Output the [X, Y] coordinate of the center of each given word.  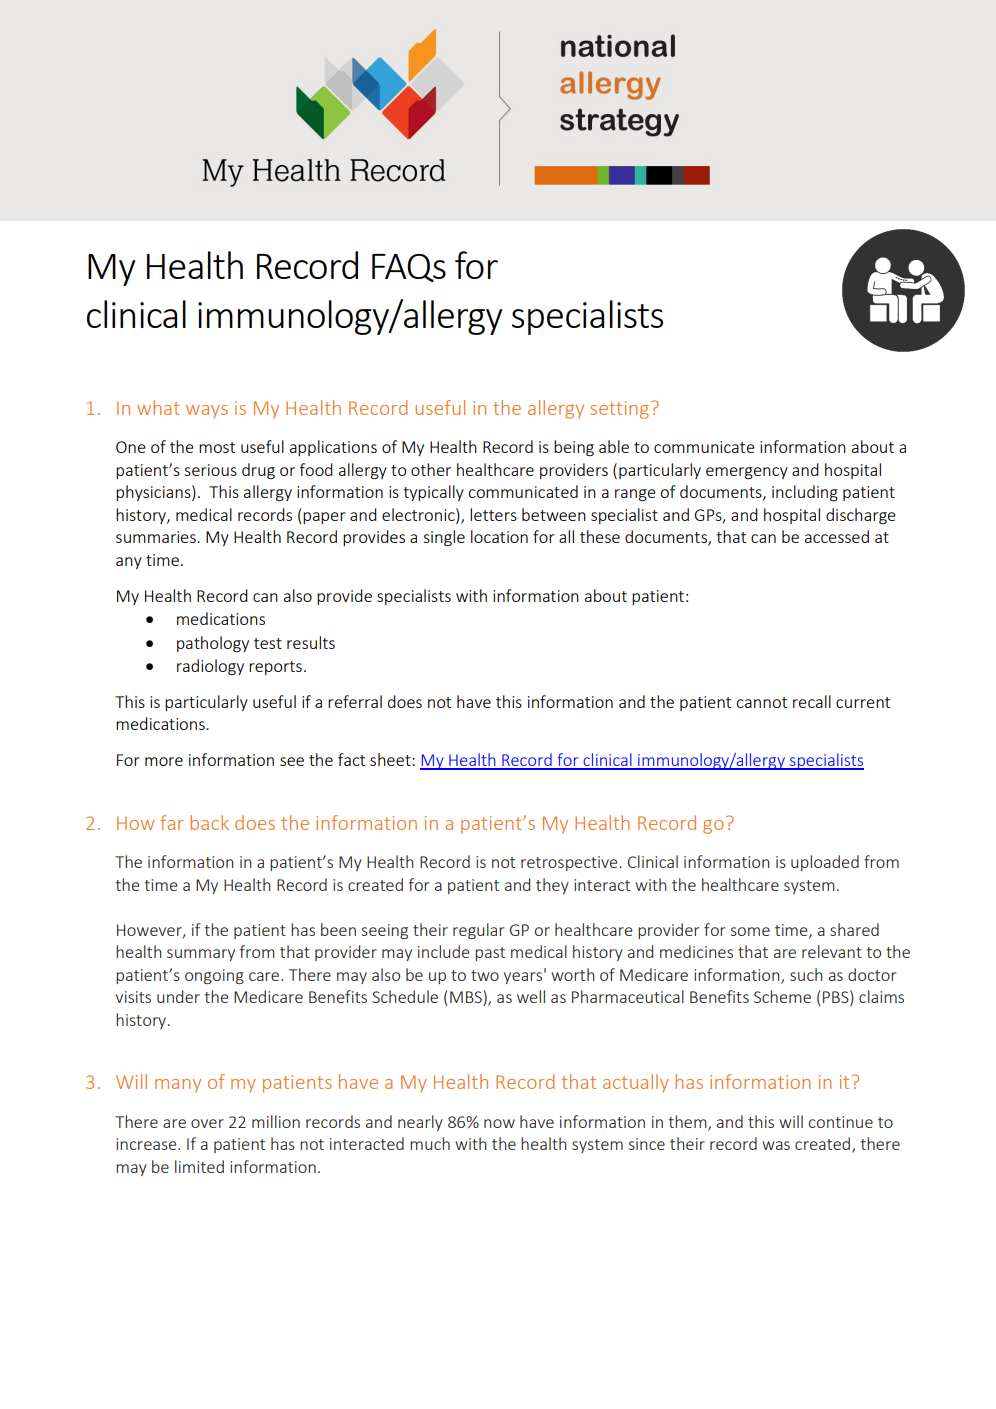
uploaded [825, 863]
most [217, 447]
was [776, 1145]
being [574, 448]
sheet [391, 759]
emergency [747, 473]
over [207, 1123]
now [499, 1123]
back [209, 822]
